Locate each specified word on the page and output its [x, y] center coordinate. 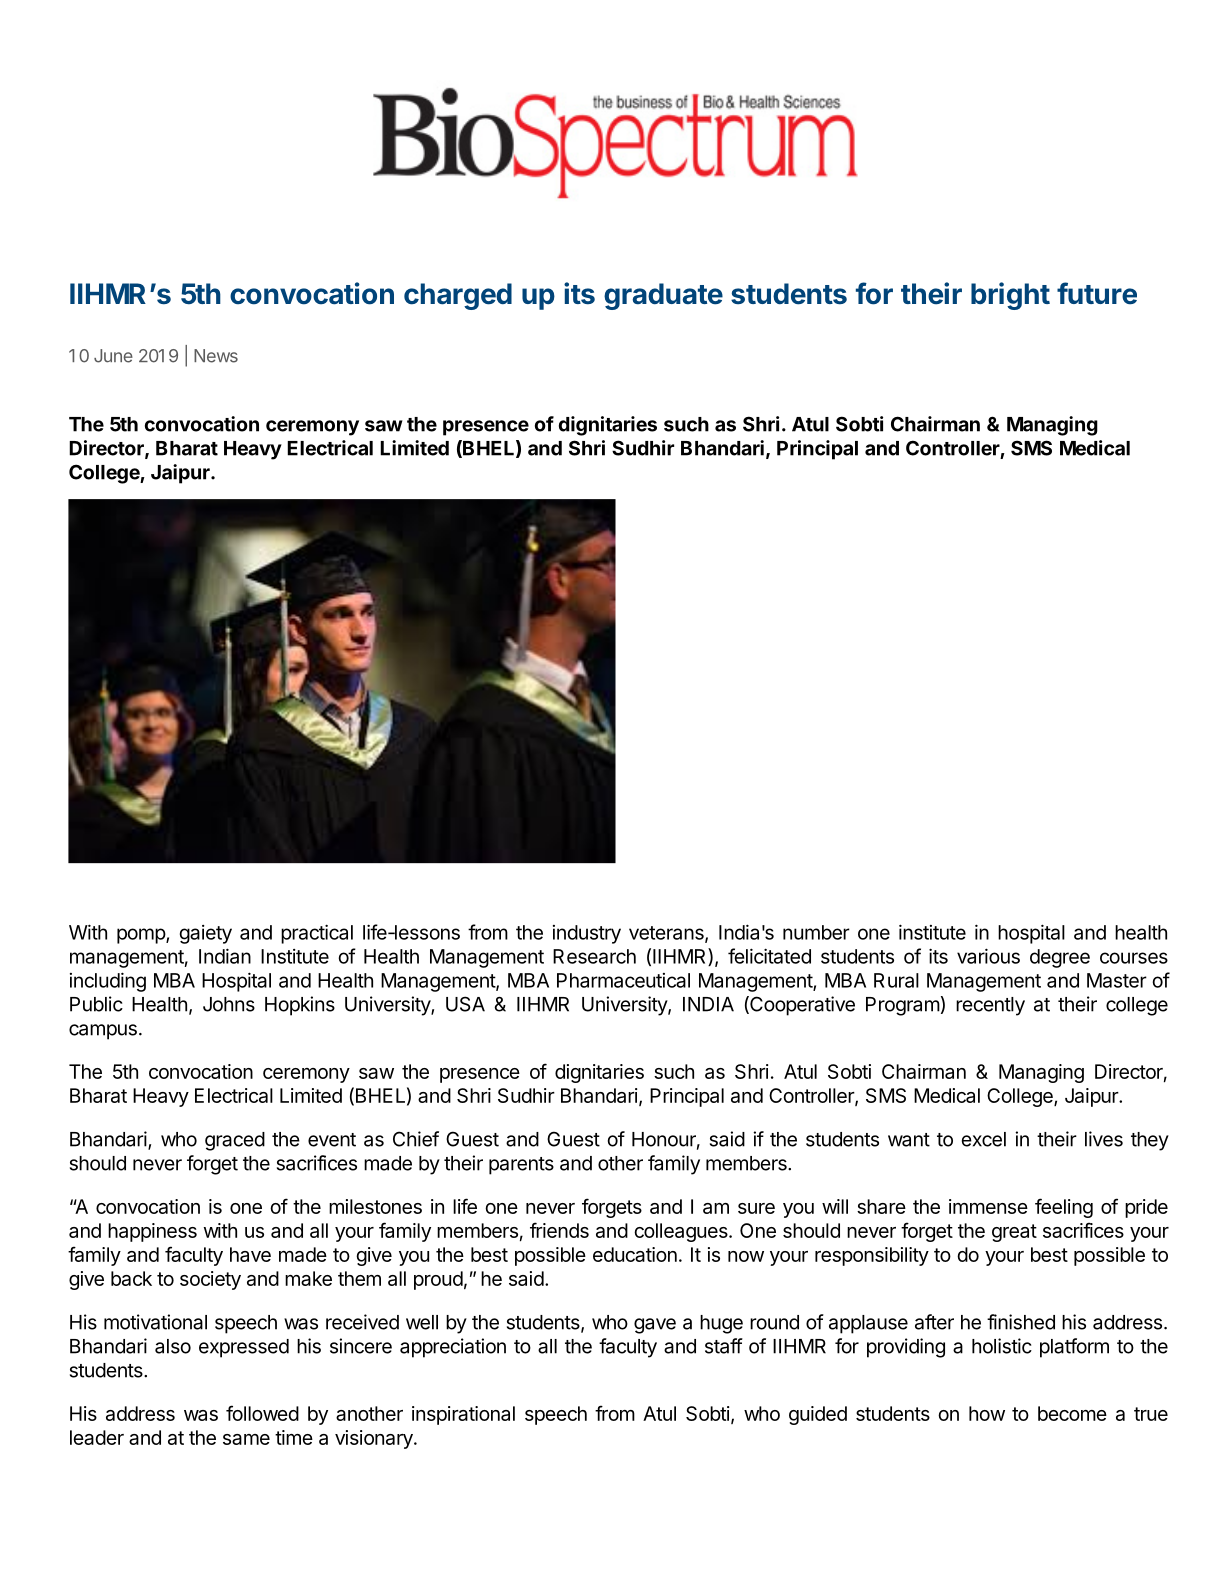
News [216, 356]
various [988, 956]
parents [521, 1166]
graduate [663, 296]
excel [984, 1139]
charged [458, 296]
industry [587, 934]
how [987, 1413]
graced [235, 1141]
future [1097, 293]
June [113, 356]
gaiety [206, 934]
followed [262, 1413]
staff [724, 1346]
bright [1010, 296]
